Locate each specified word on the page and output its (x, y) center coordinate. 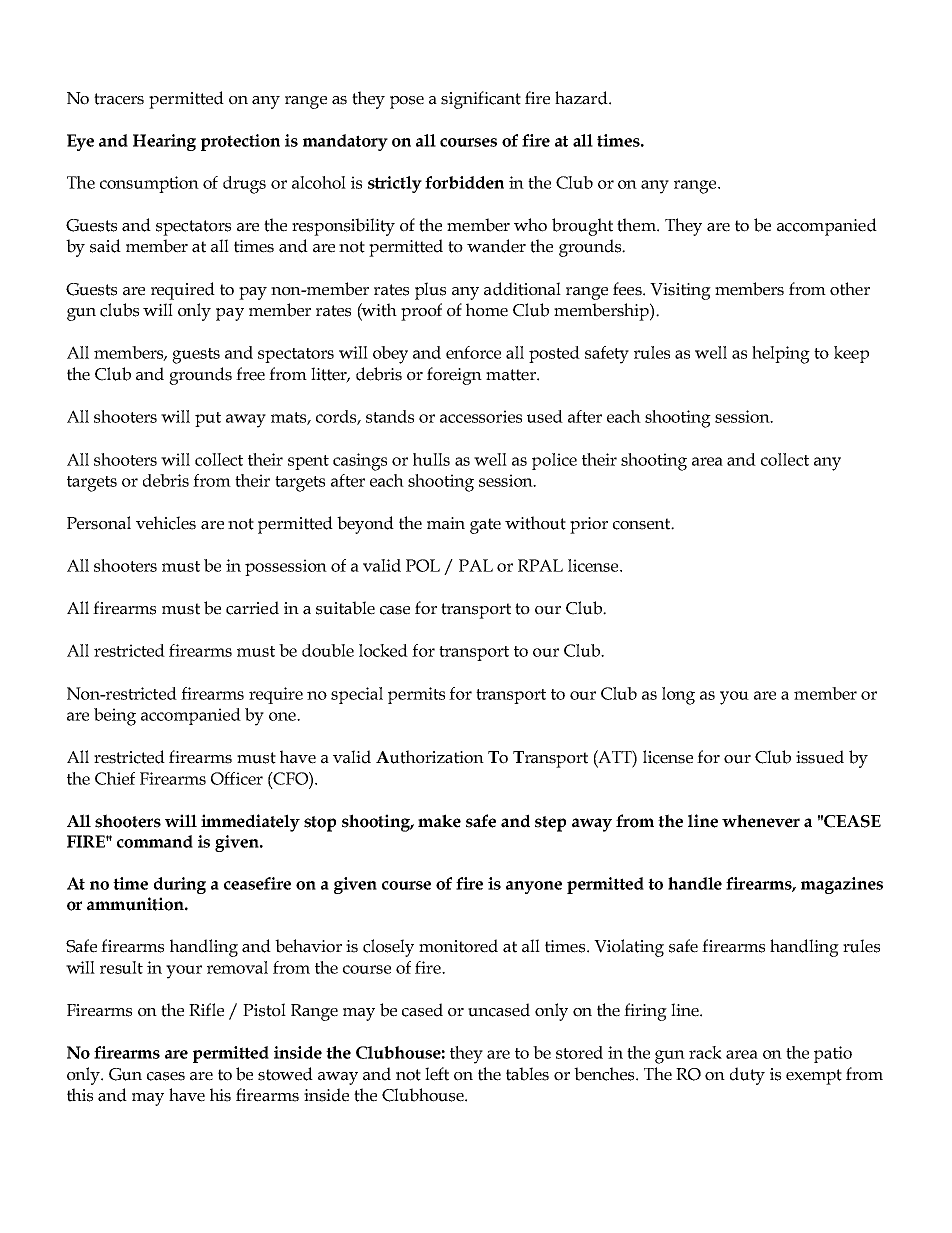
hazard (582, 98)
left (437, 1074)
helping (781, 355)
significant (481, 100)
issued (820, 757)
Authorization (430, 757)
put (208, 419)
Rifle (206, 1010)
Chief (115, 778)
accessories (481, 416)
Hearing (164, 142)
